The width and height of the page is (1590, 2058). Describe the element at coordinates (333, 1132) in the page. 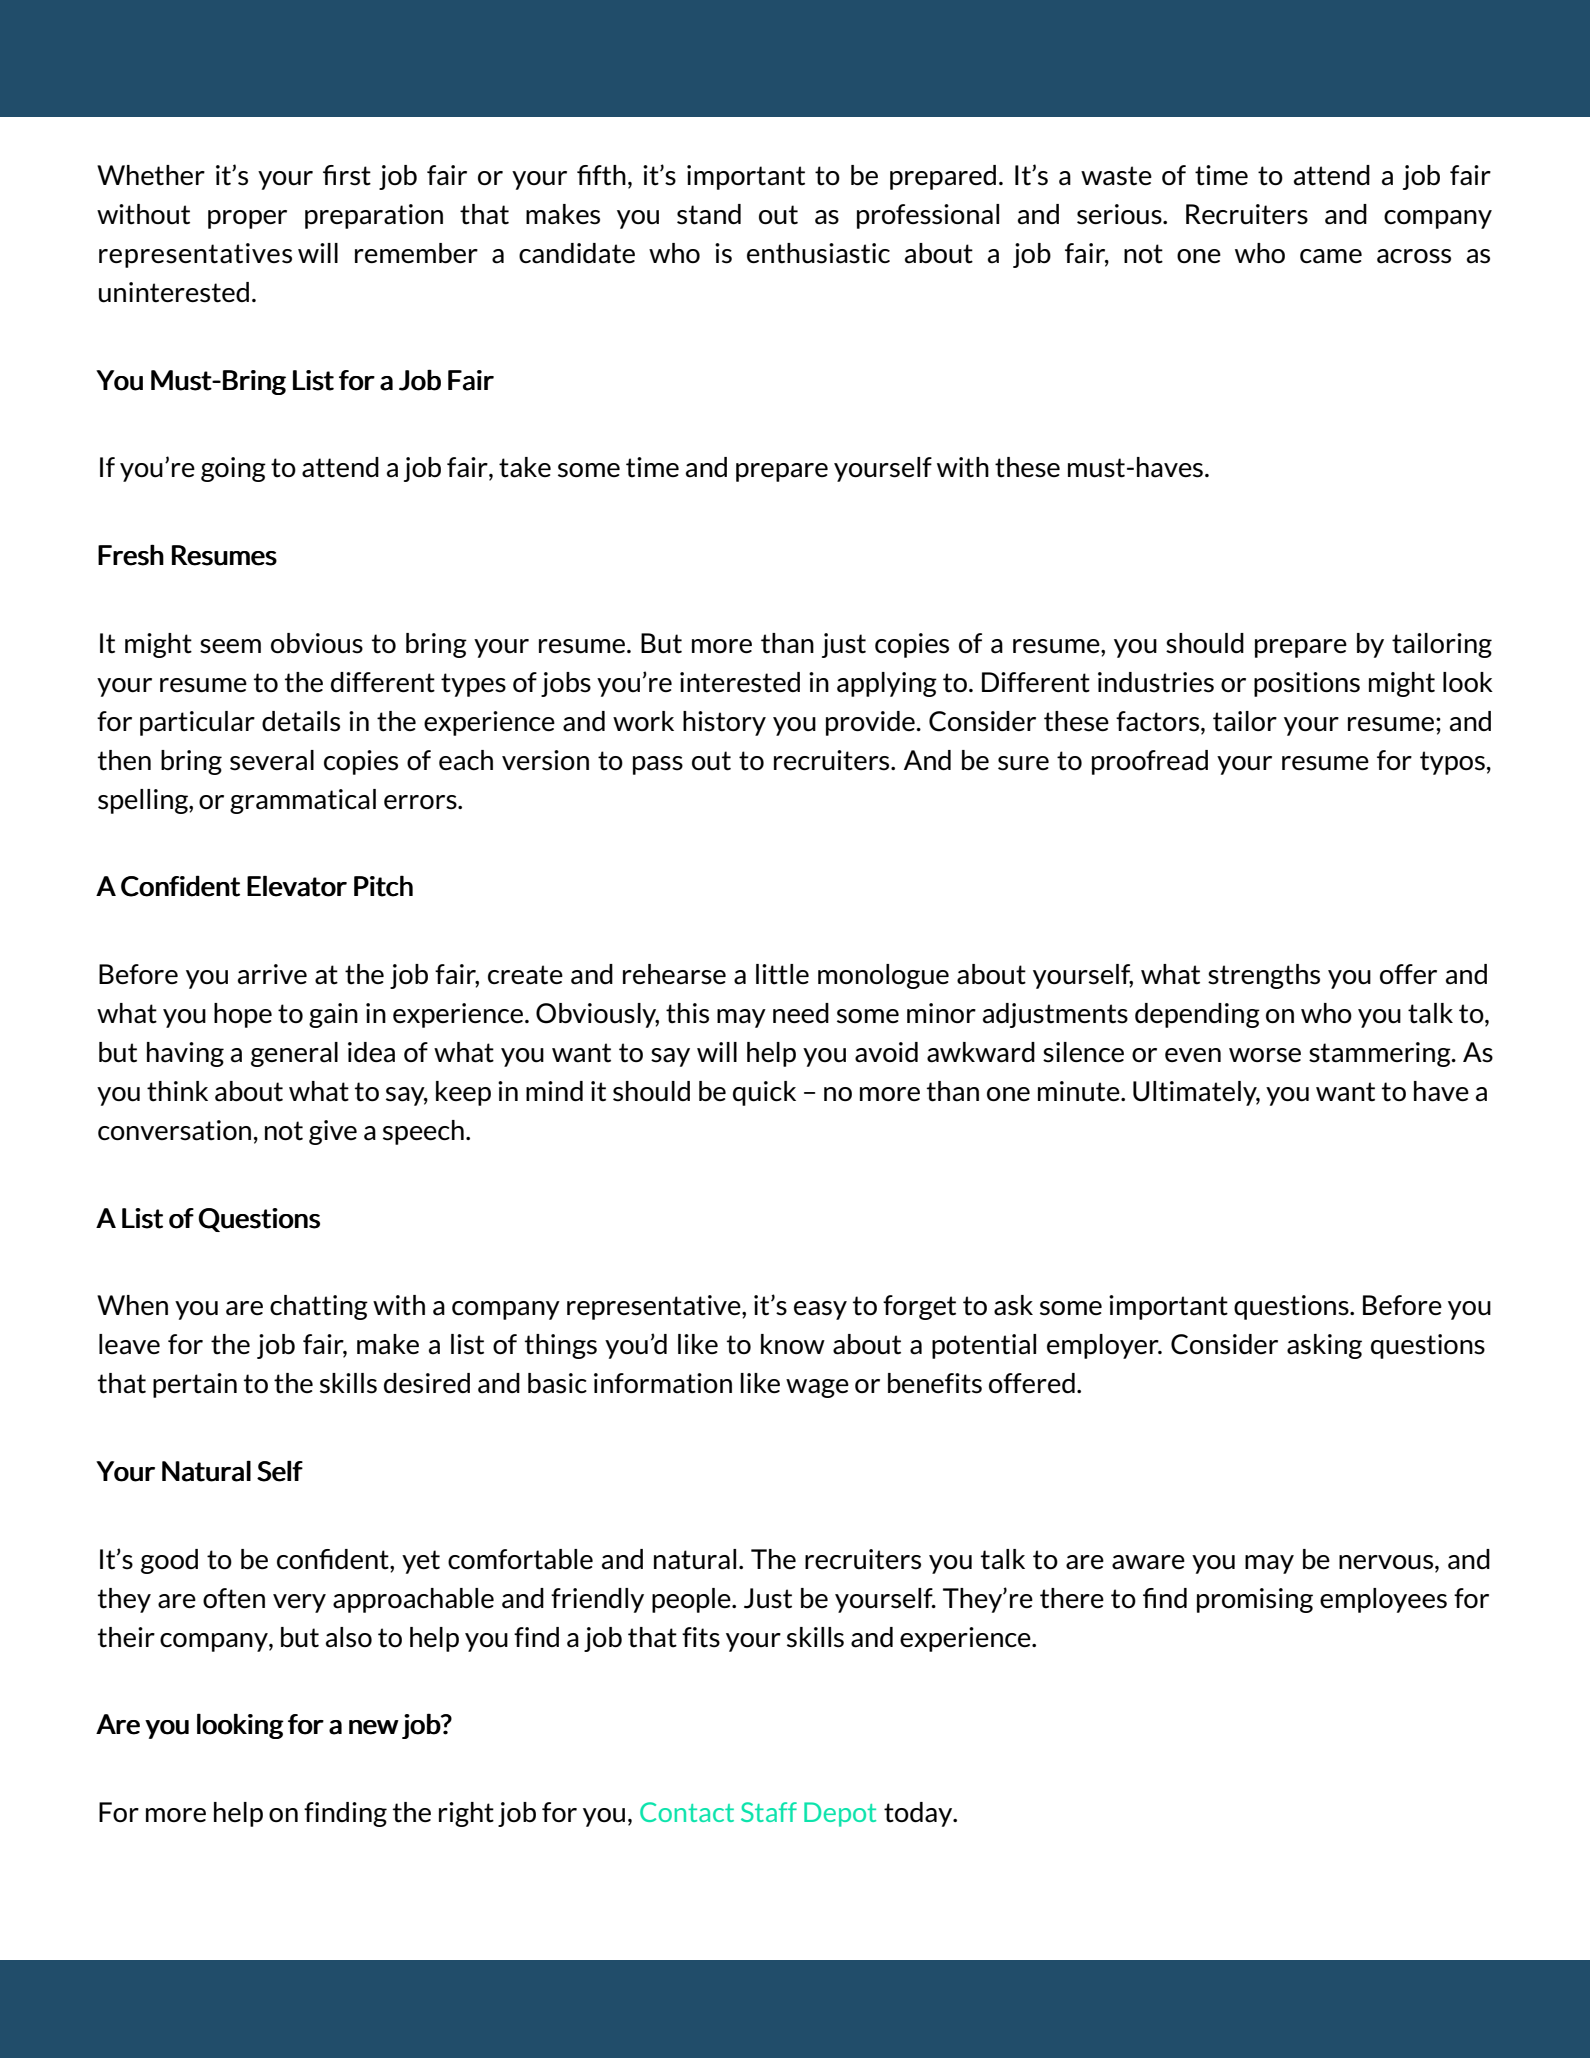

I see `give` at that location.
